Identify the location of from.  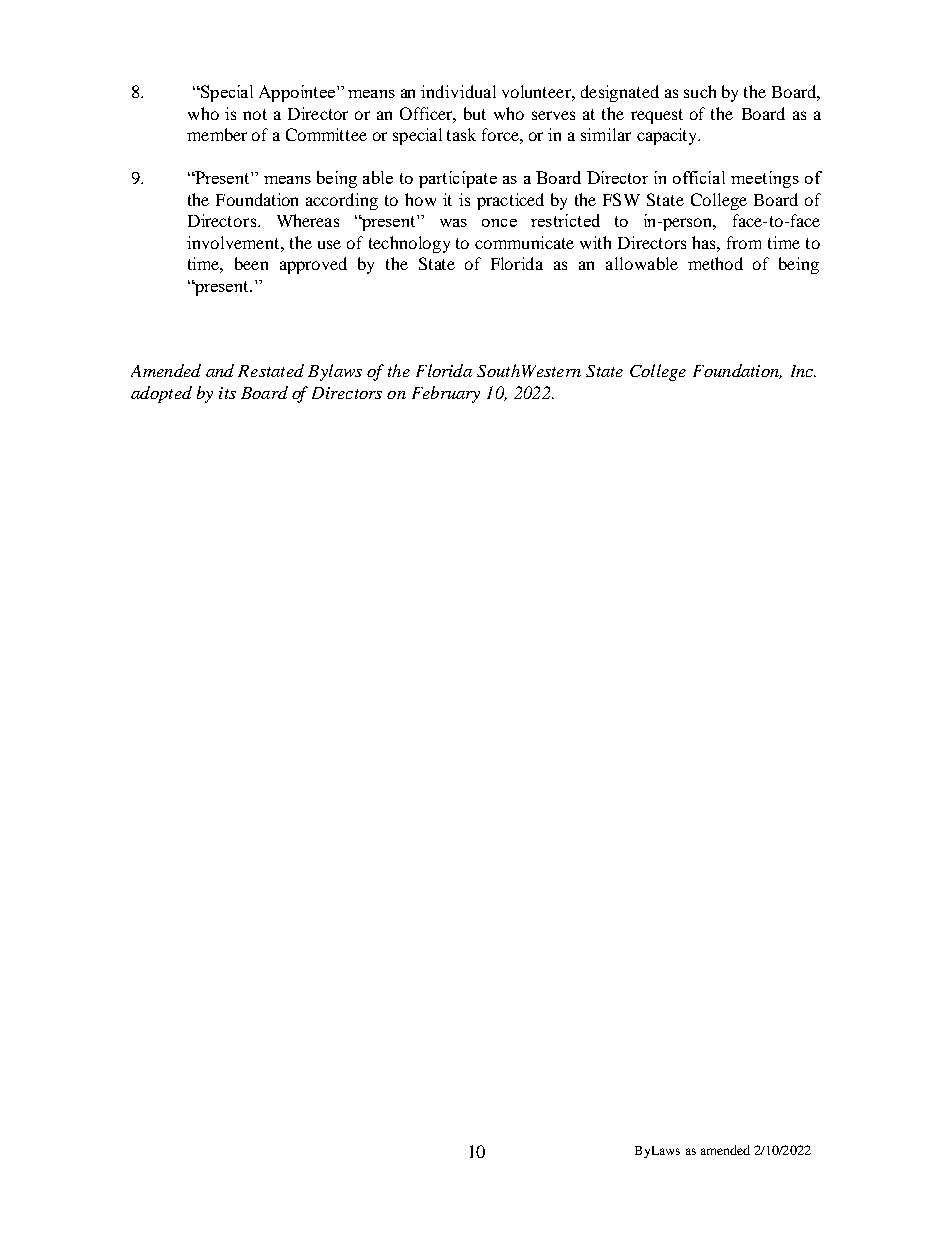
(744, 242).
